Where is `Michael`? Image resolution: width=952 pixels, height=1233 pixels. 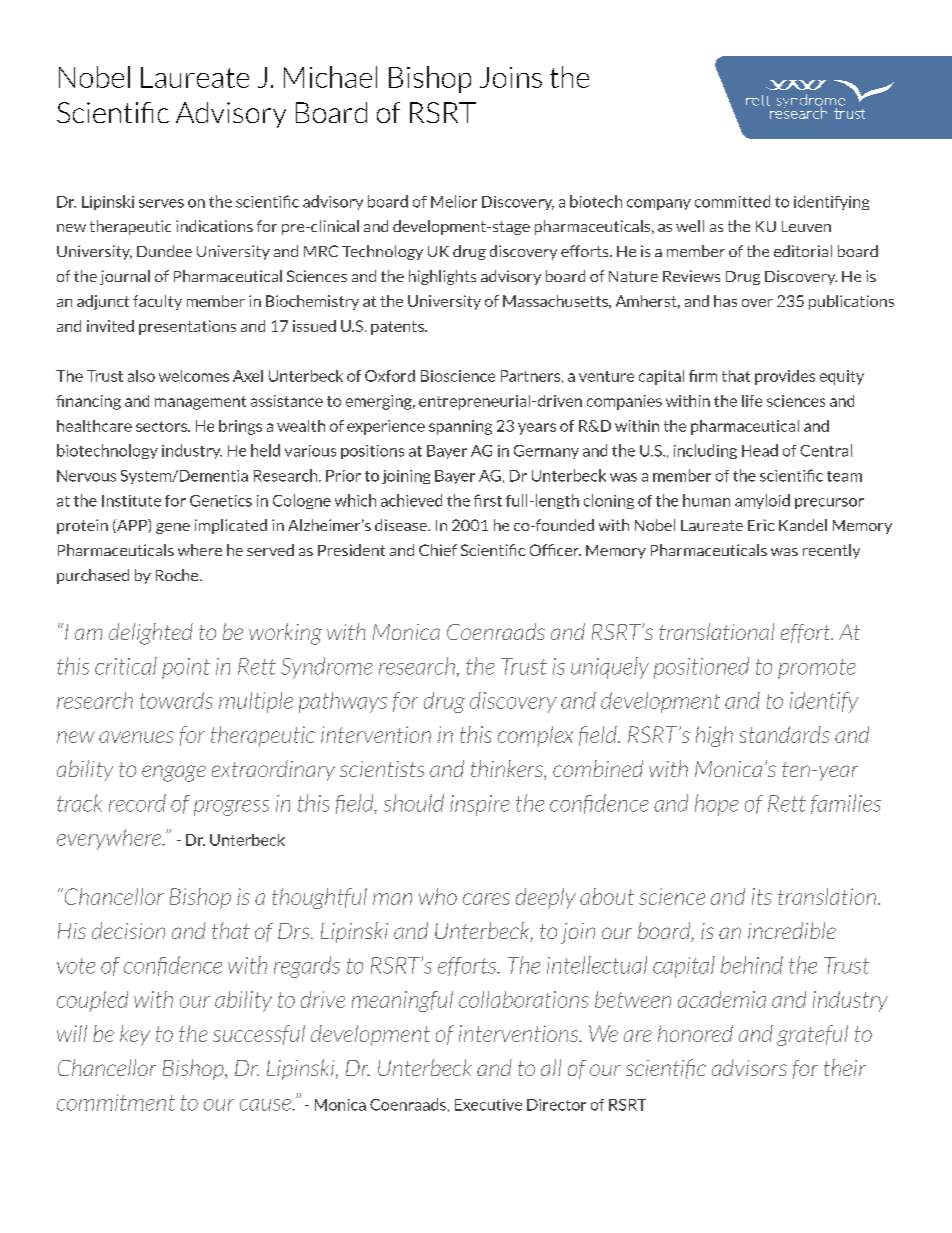
Michael is located at coordinates (330, 77).
